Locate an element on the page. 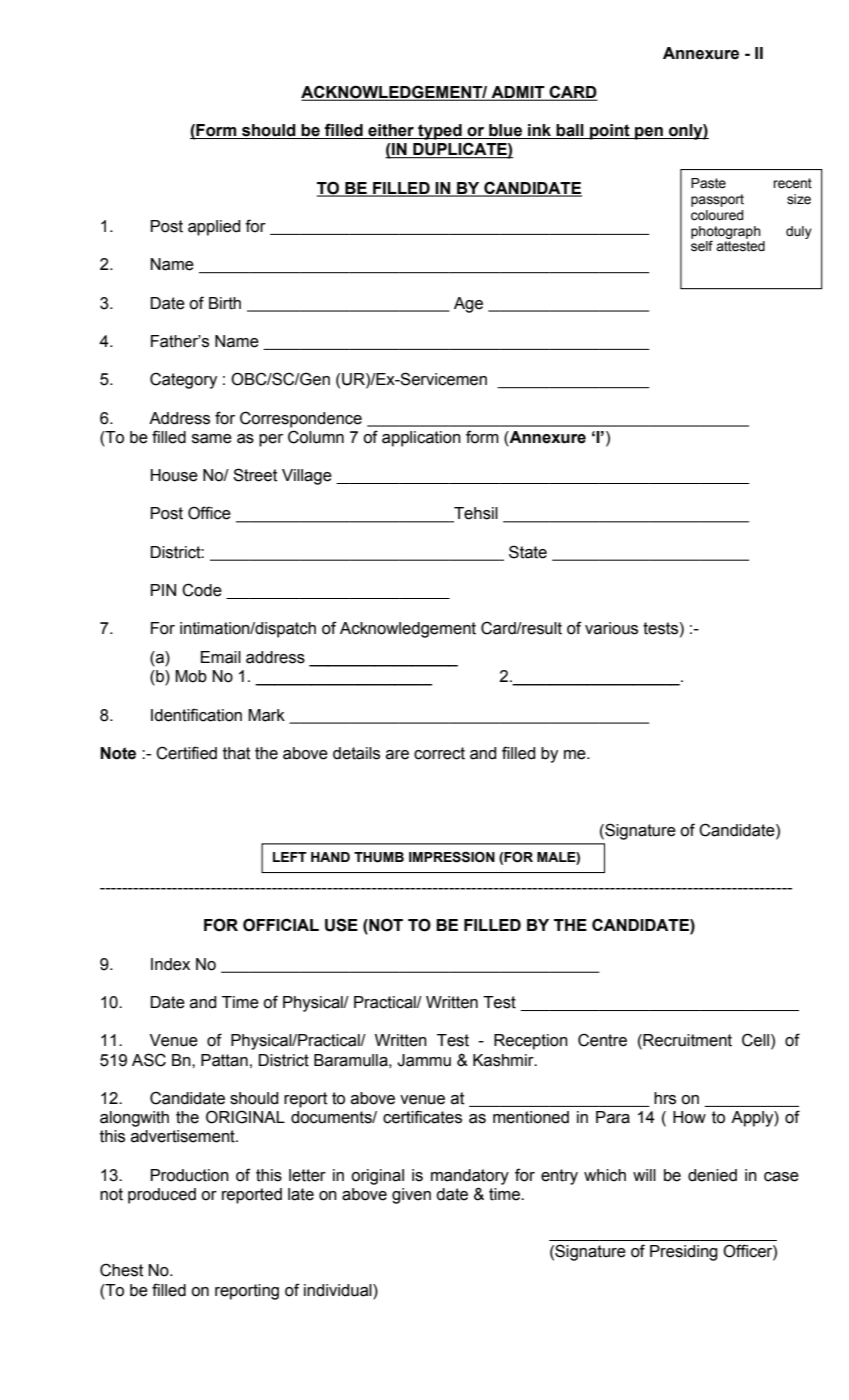 Image resolution: width=849 pixels, height=1400 pixels. State is located at coordinates (528, 552).
